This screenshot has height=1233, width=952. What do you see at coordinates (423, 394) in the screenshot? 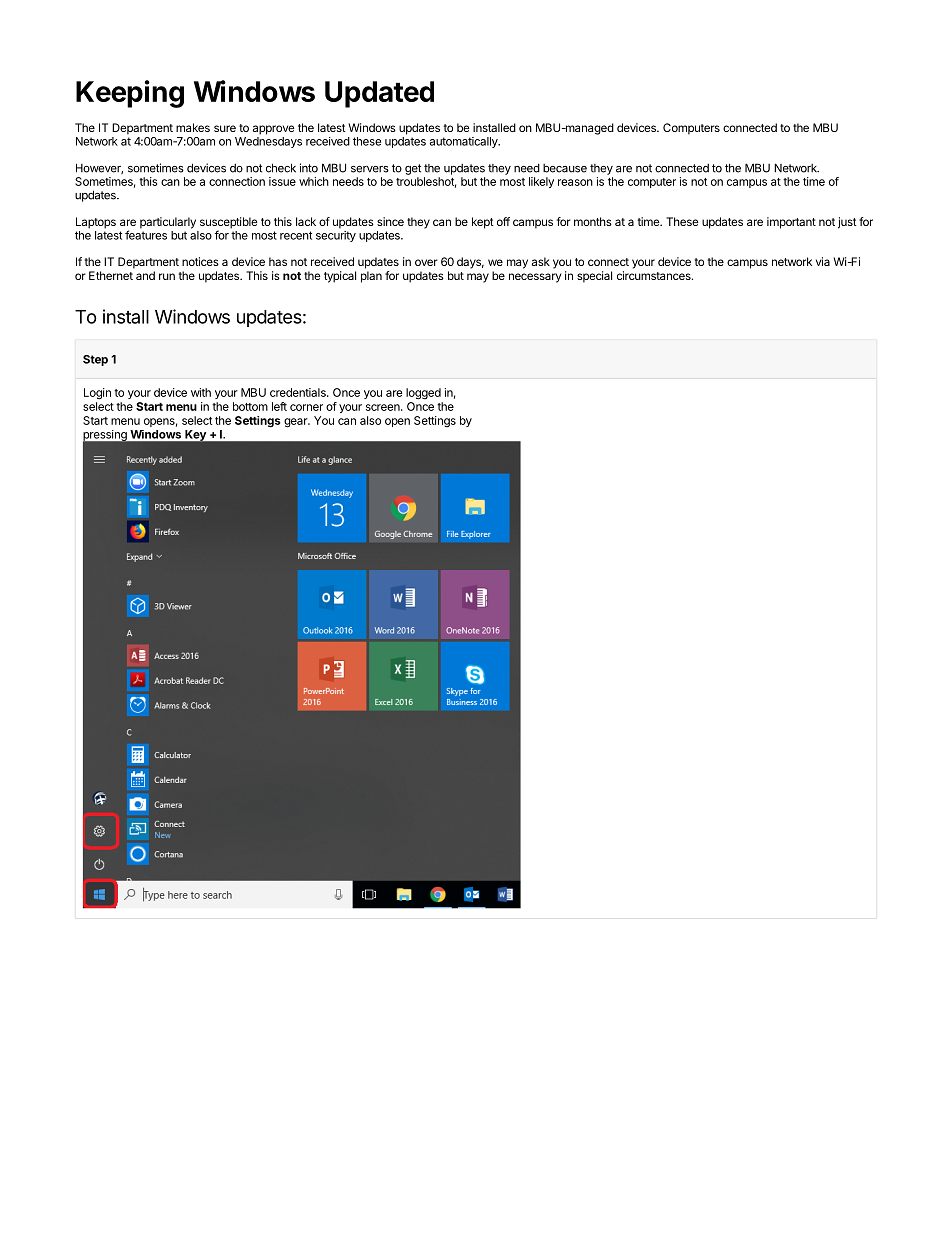
I see `logged` at bounding box center [423, 394].
